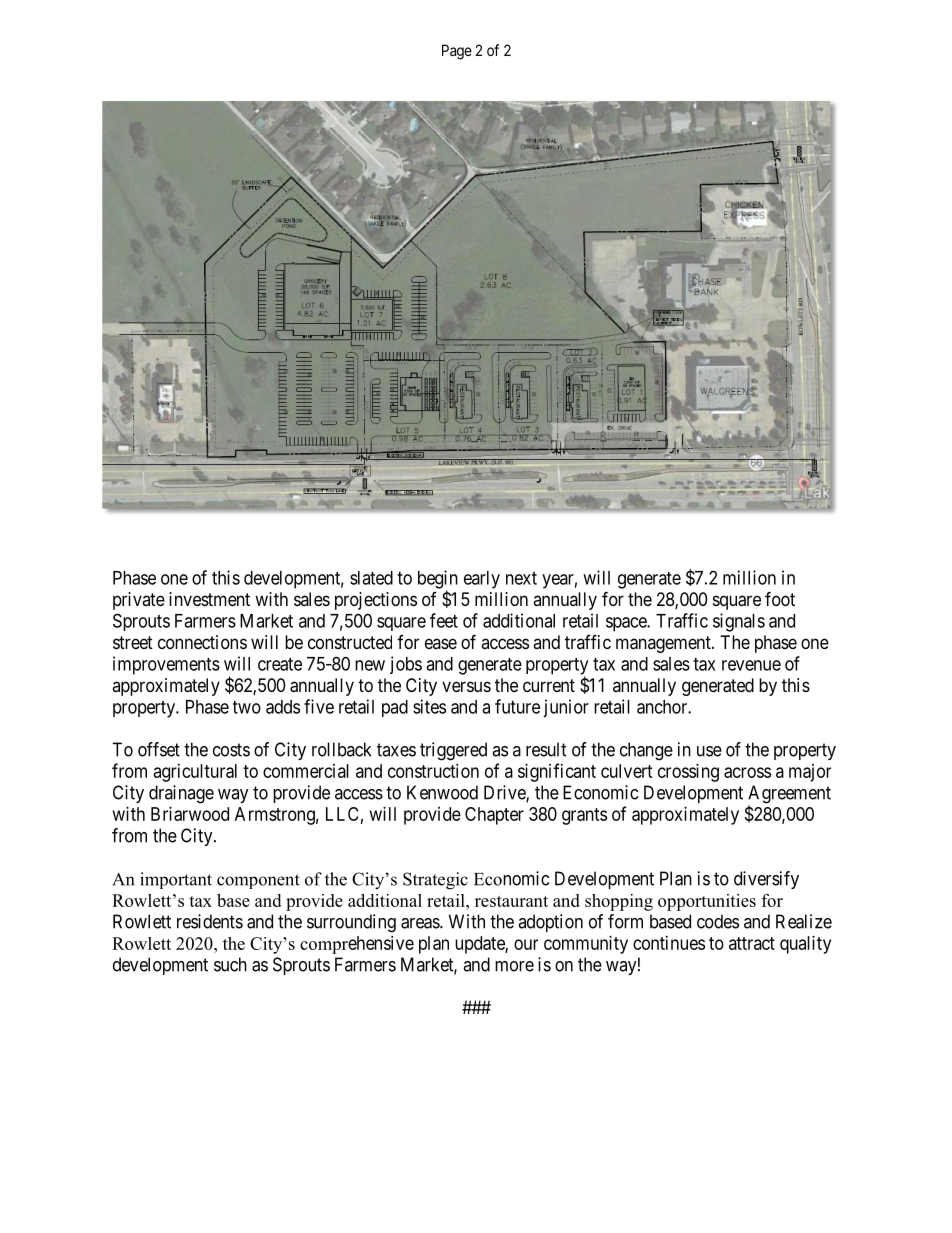 Image resolution: width=952 pixels, height=1233 pixels. What do you see at coordinates (482, 580) in the document?
I see `early` at bounding box center [482, 580].
